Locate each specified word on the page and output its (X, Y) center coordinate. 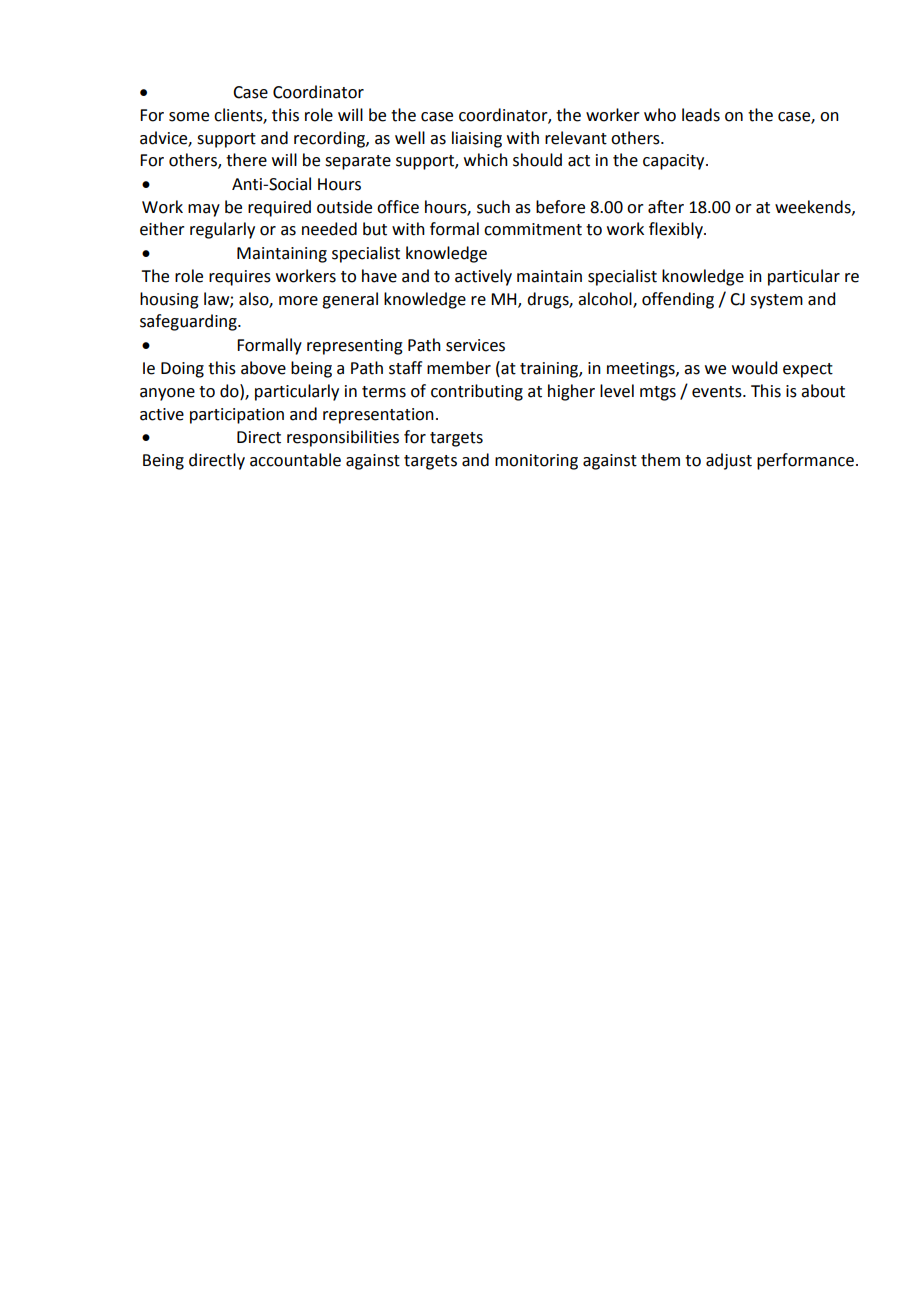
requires (240, 278)
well (410, 138)
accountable (295, 460)
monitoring (536, 462)
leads (701, 115)
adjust (729, 461)
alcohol (606, 299)
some (189, 117)
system (776, 301)
